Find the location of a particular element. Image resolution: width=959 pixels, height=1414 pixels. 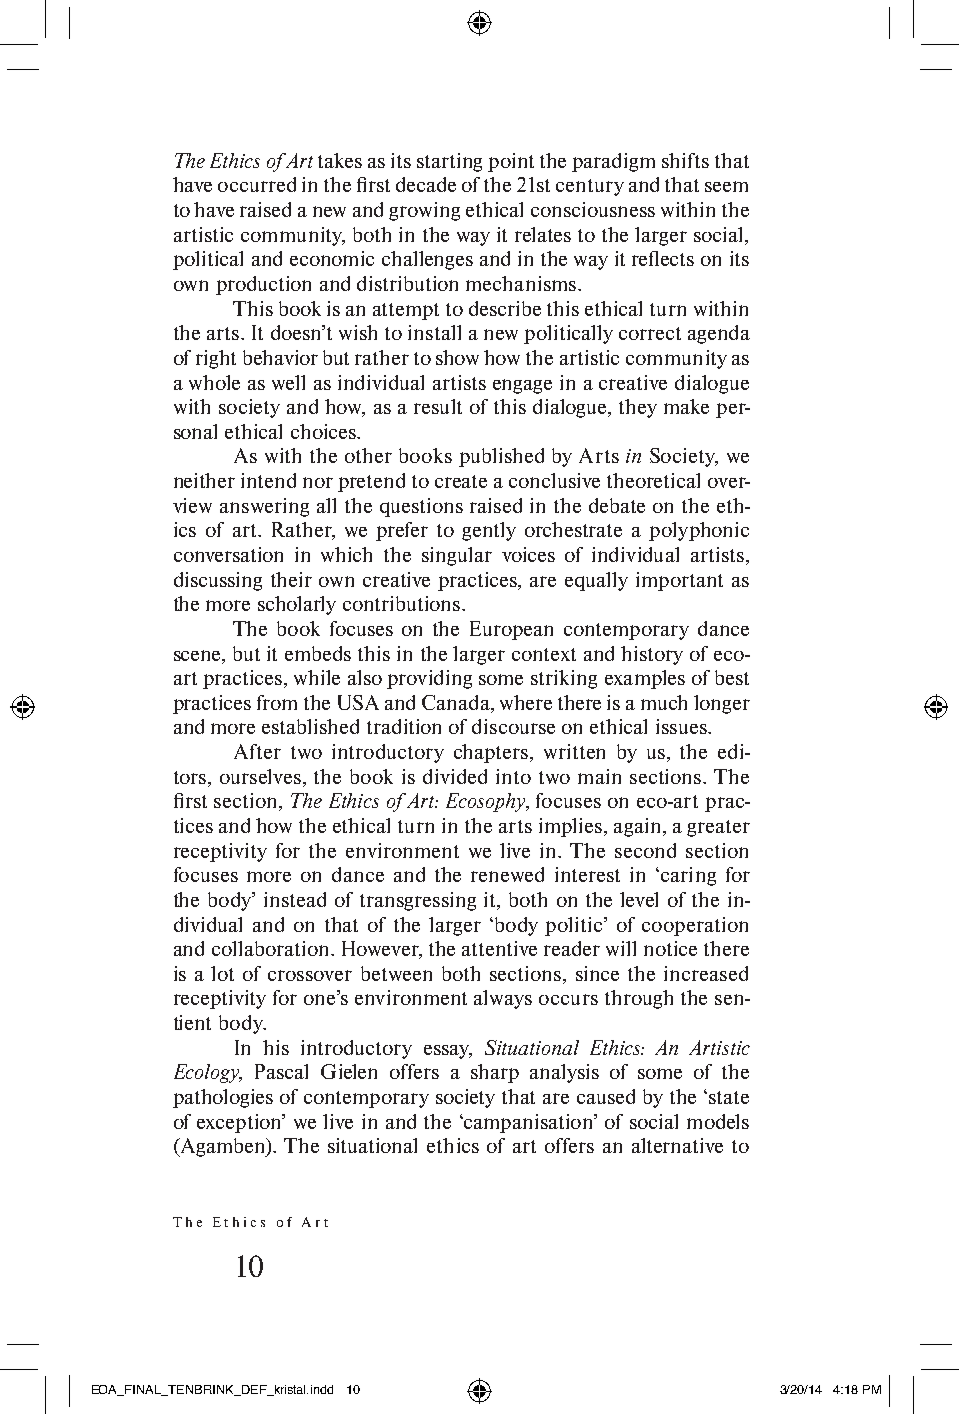

issues is located at coordinates (682, 726).
